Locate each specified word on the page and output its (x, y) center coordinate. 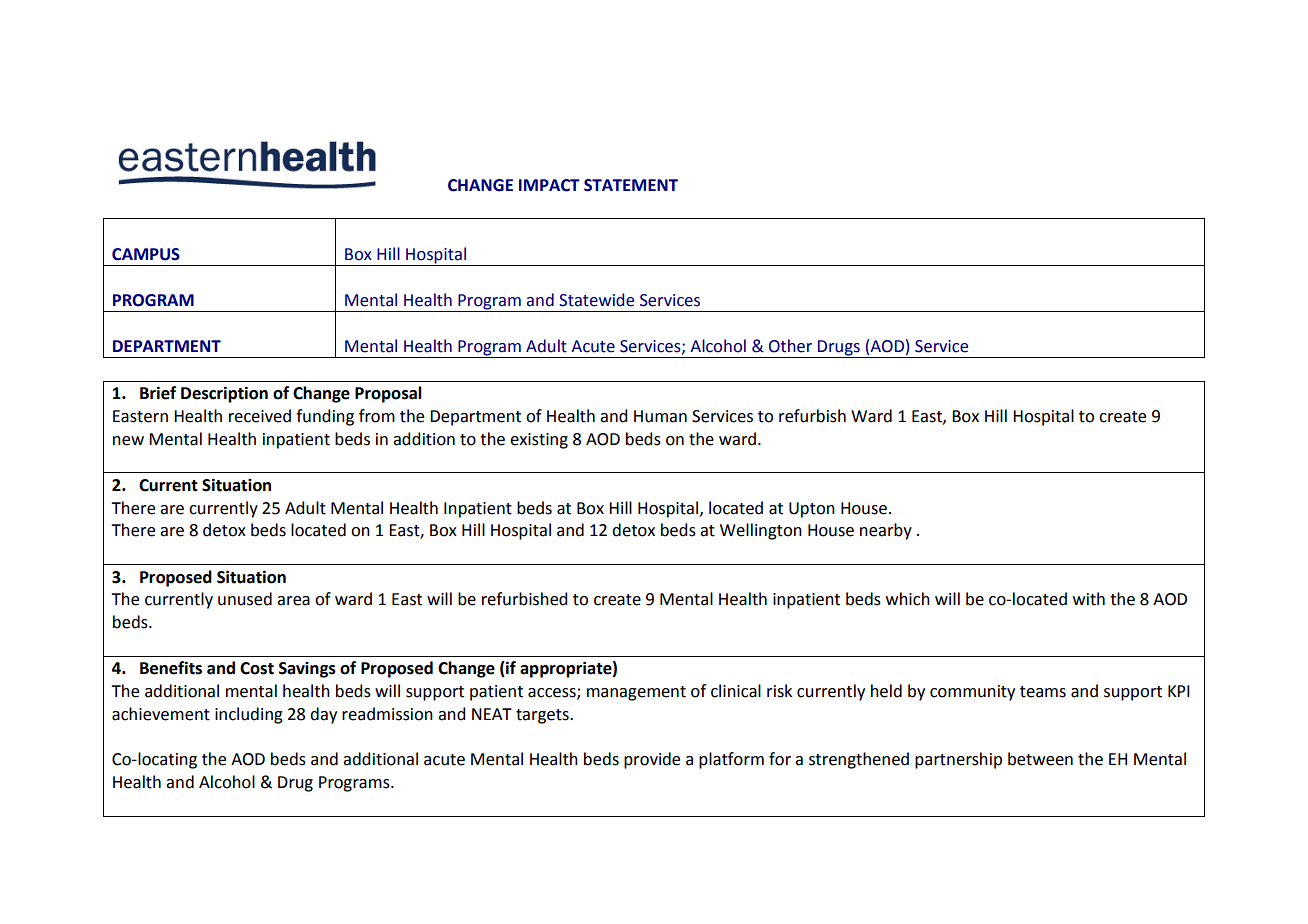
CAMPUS (146, 254)
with (1089, 599)
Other (790, 346)
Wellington (761, 531)
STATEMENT (631, 185)
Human (660, 416)
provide (652, 760)
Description (224, 394)
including (249, 715)
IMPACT (549, 185)
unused (245, 599)
